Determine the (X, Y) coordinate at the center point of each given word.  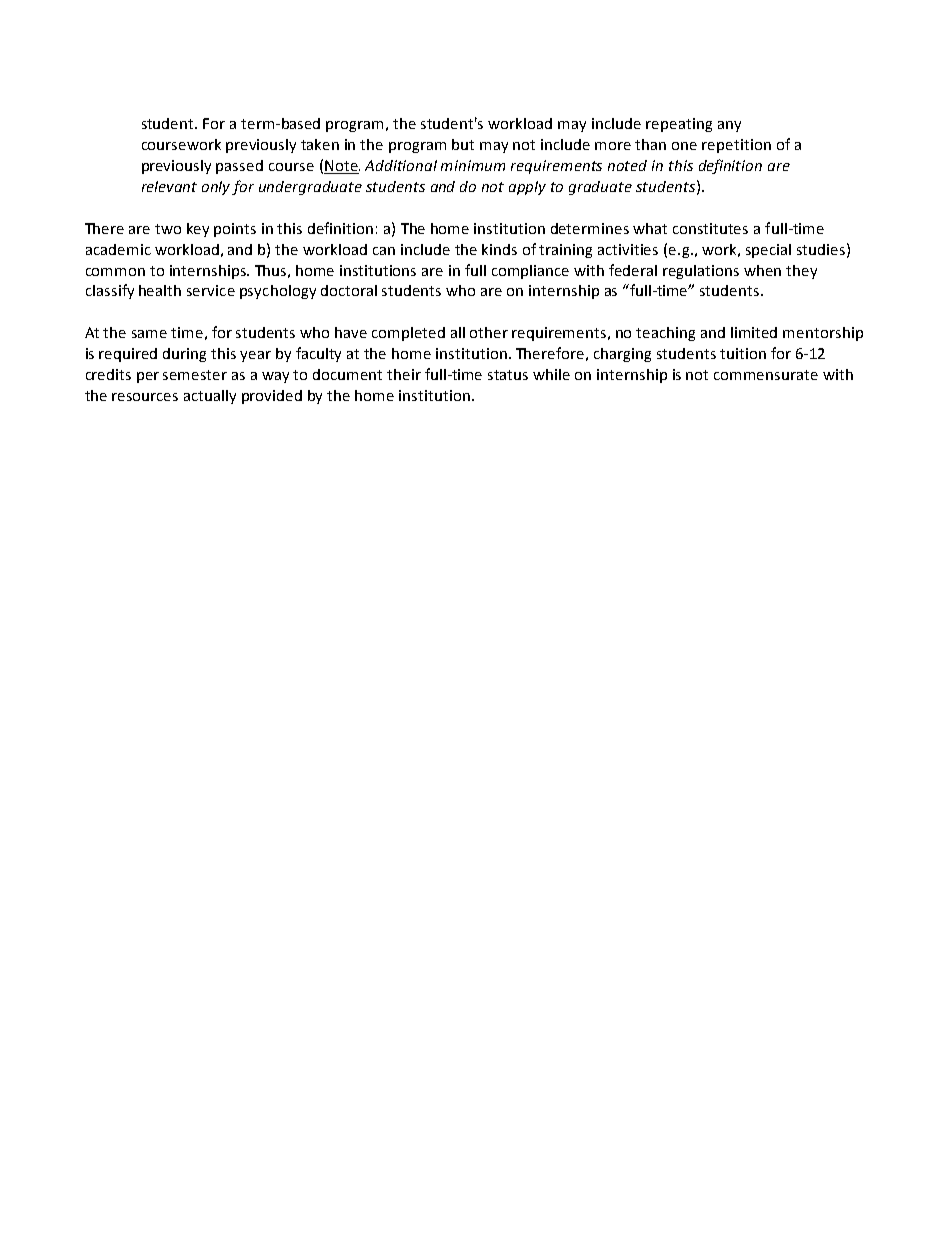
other (489, 332)
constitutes (710, 228)
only (217, 188)
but (463, 144)
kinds (499, 249)
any (729, 126)
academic (118, 249)
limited (754, 332)
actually (210, 397)
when (762, 270)
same (149, 334)
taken (320, 144)
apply (527, 188)
